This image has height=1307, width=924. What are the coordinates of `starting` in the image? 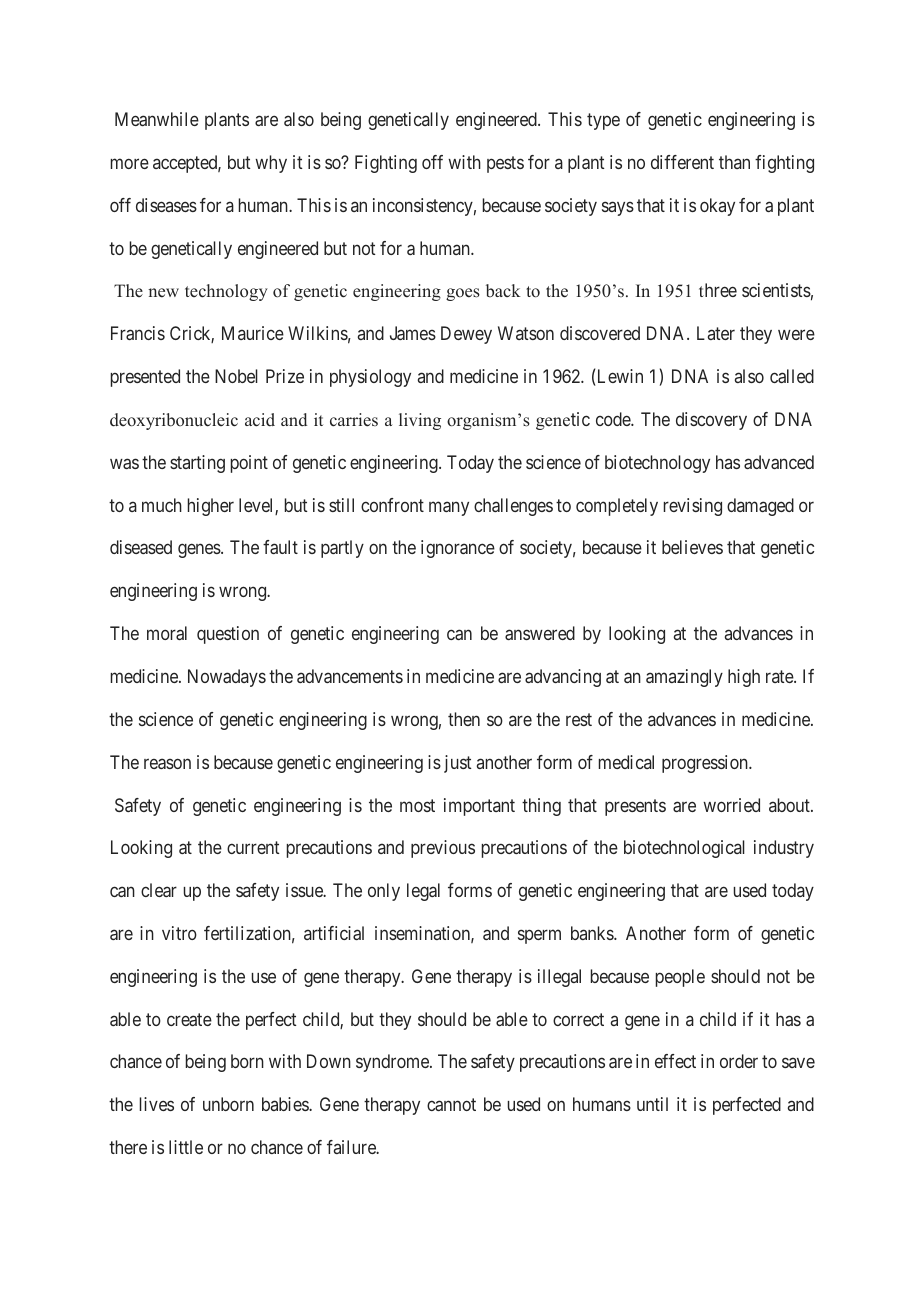 It's located at (197, 464).
